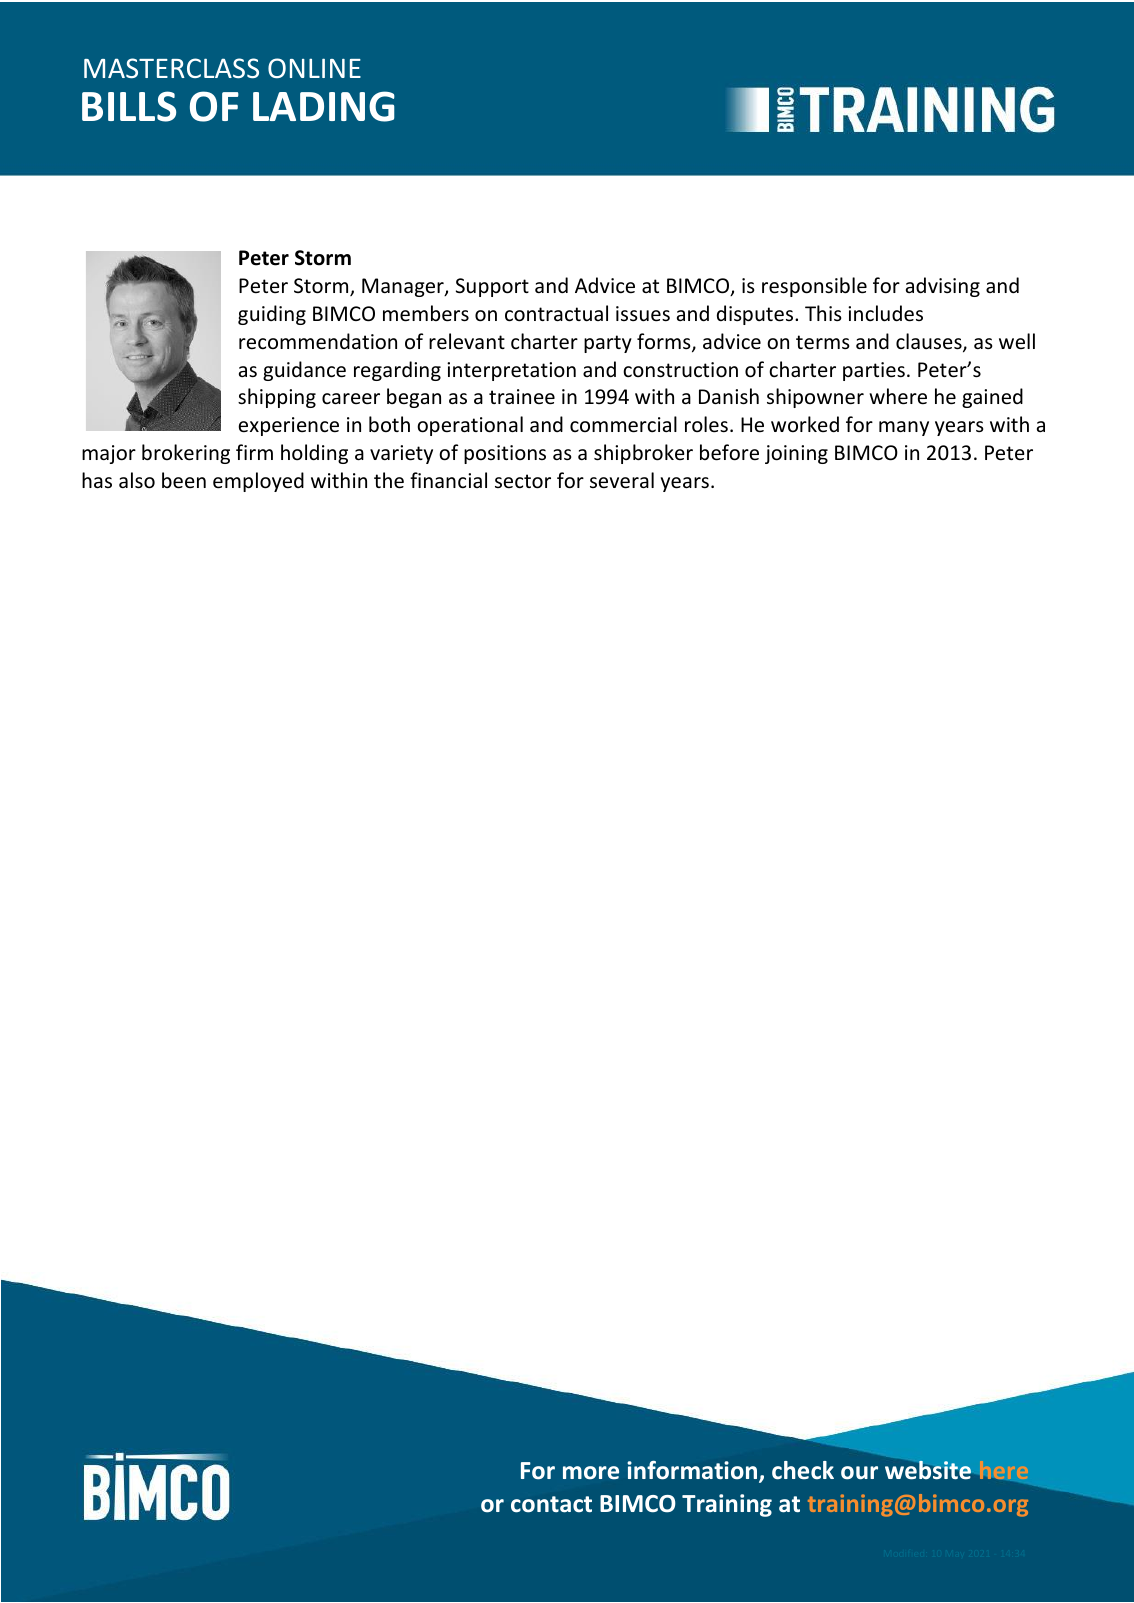 This document has height=1603, width=1134. I want to click on contact, so click(551, 1504).
